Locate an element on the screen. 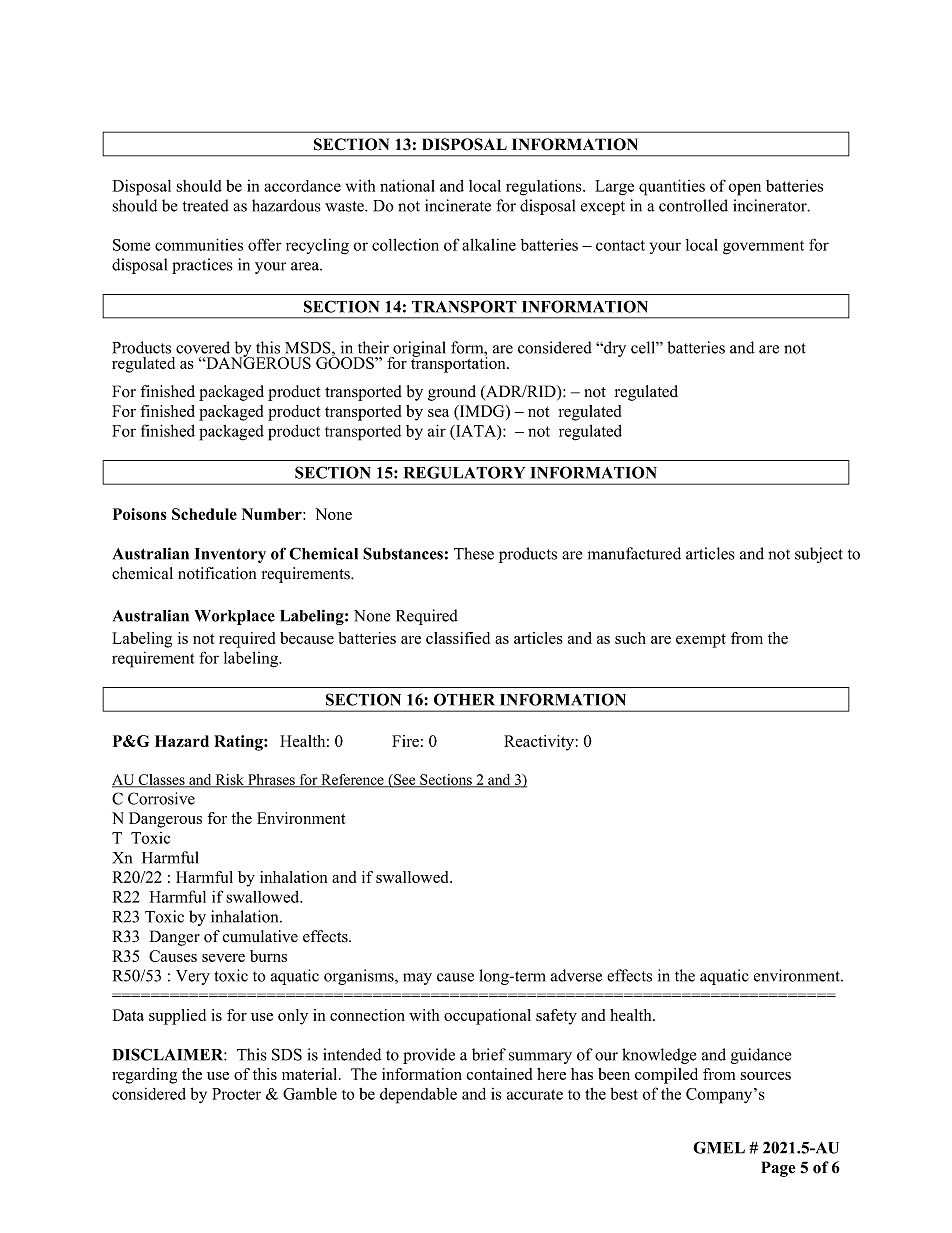  Page is located at coordinates (778, 1169).
